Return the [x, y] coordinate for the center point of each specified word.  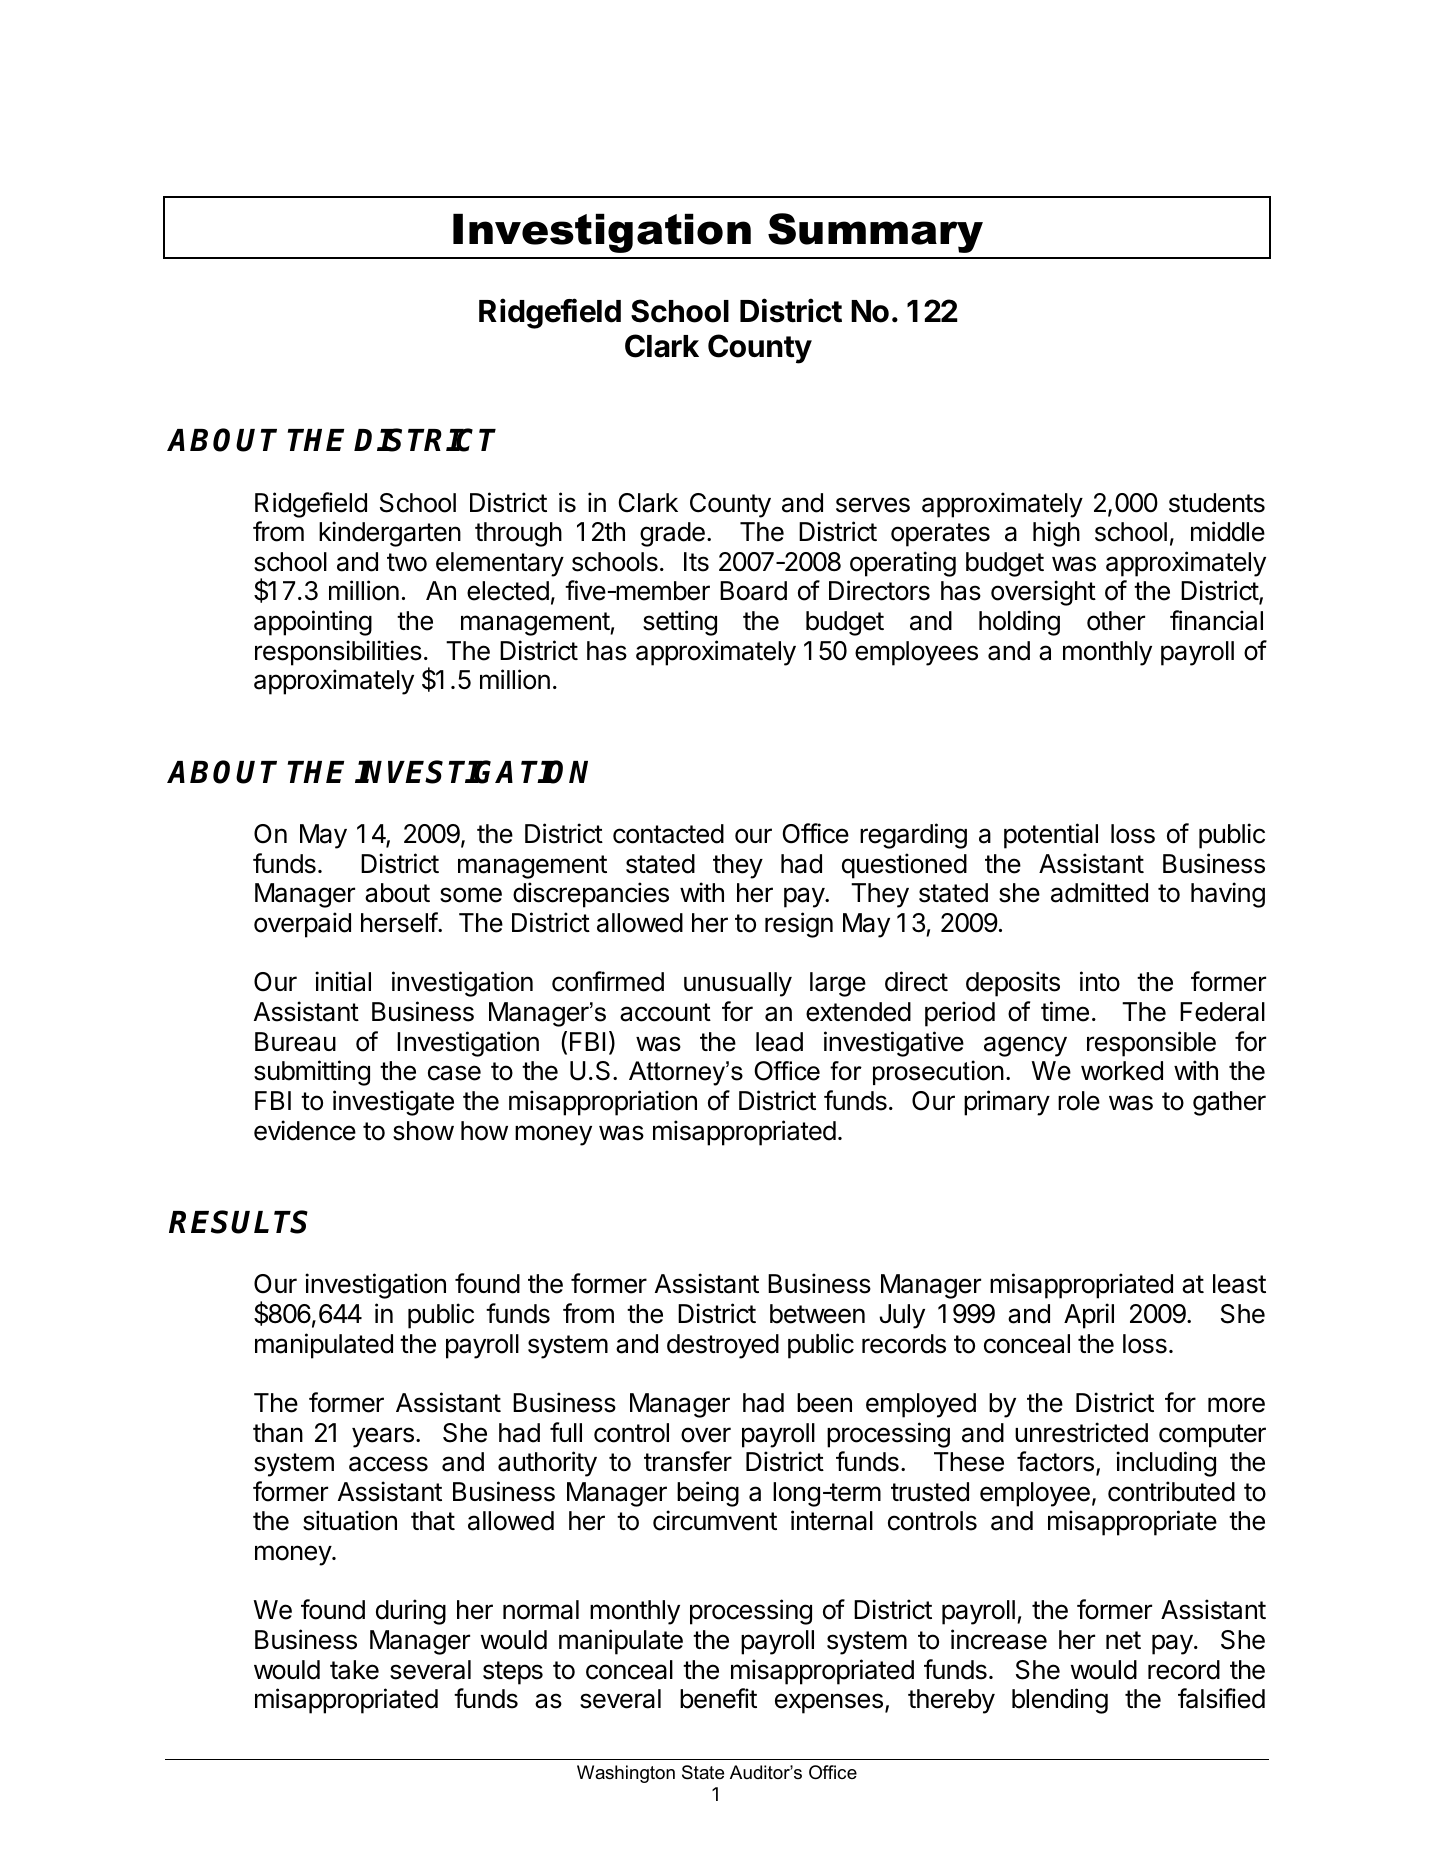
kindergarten [390, 534]
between [817, 1314]
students [1217, 503]
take [354, 1670]
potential [1051, 836]
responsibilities [338, 653]
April [1089, 1316]
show [423, 1131]
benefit [718, 1698]
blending [1060, 1701]
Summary [875, 233]
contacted [668, 834]
